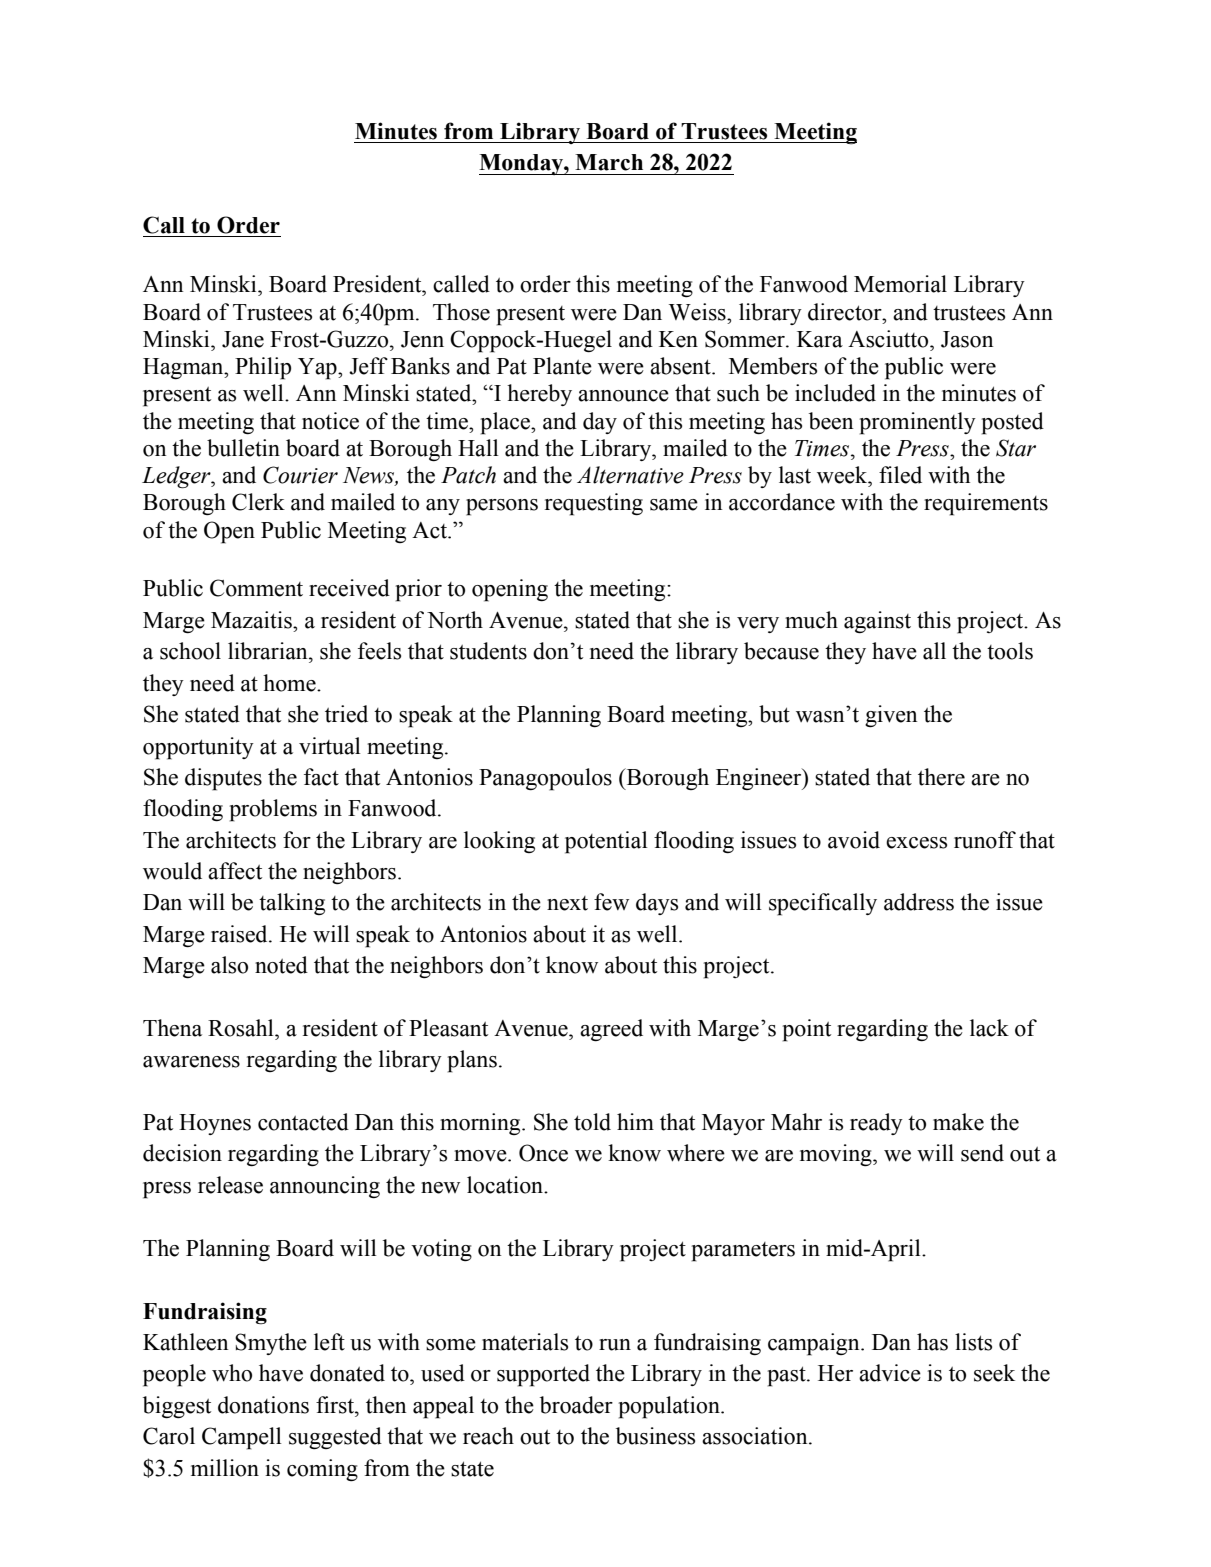 The width and height of the screenshot is (1211, 1567). I want to click on Jane, so click(243, 339).
